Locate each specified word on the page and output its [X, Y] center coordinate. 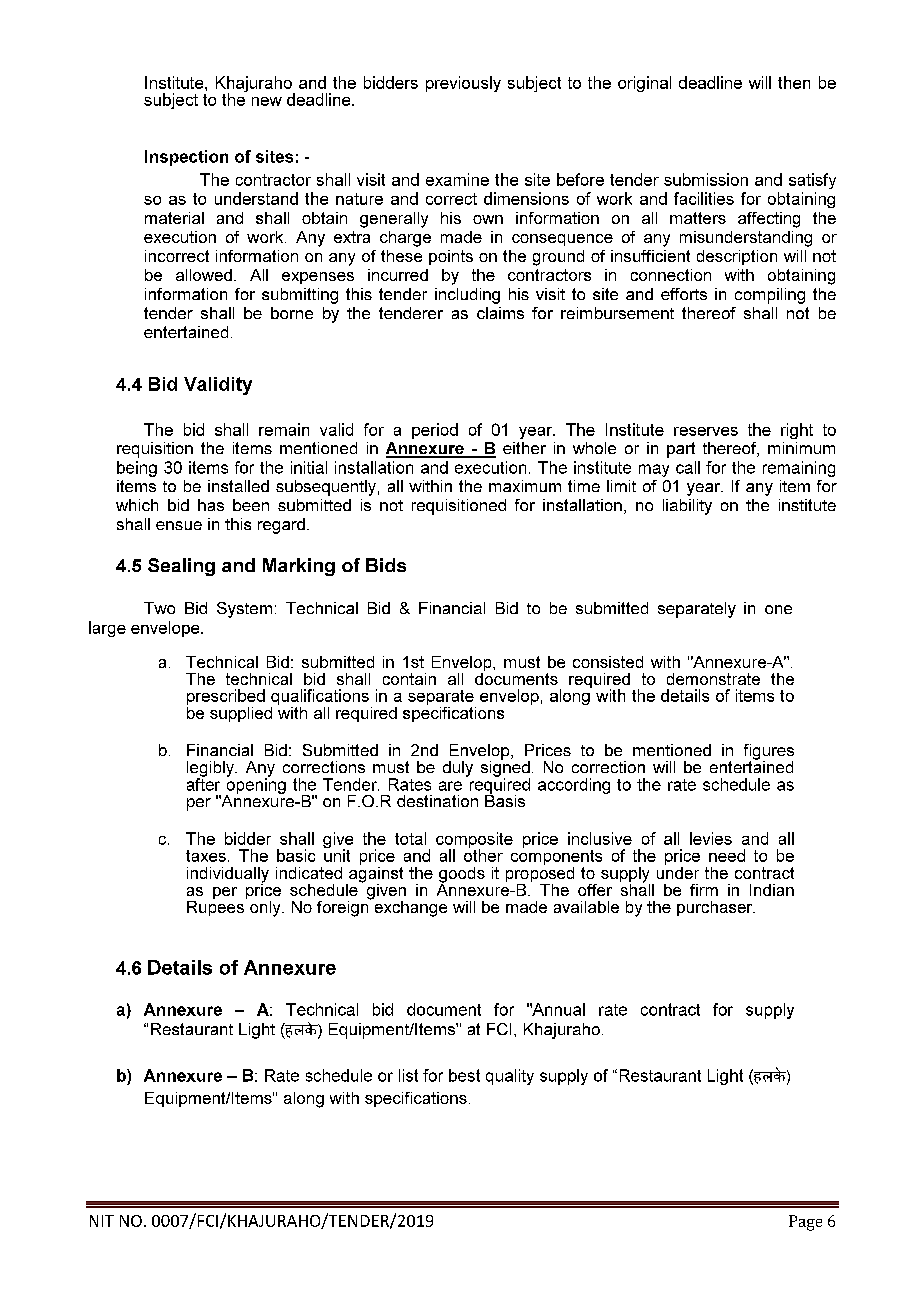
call [688, 467]
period [435, 431]
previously [463, 84]
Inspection [186, 158]
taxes [206, 856]
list [408, 1075]
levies [711, 838]
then [794, 82]
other [483, 854]
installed [238, 486]
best [464, 1075]
